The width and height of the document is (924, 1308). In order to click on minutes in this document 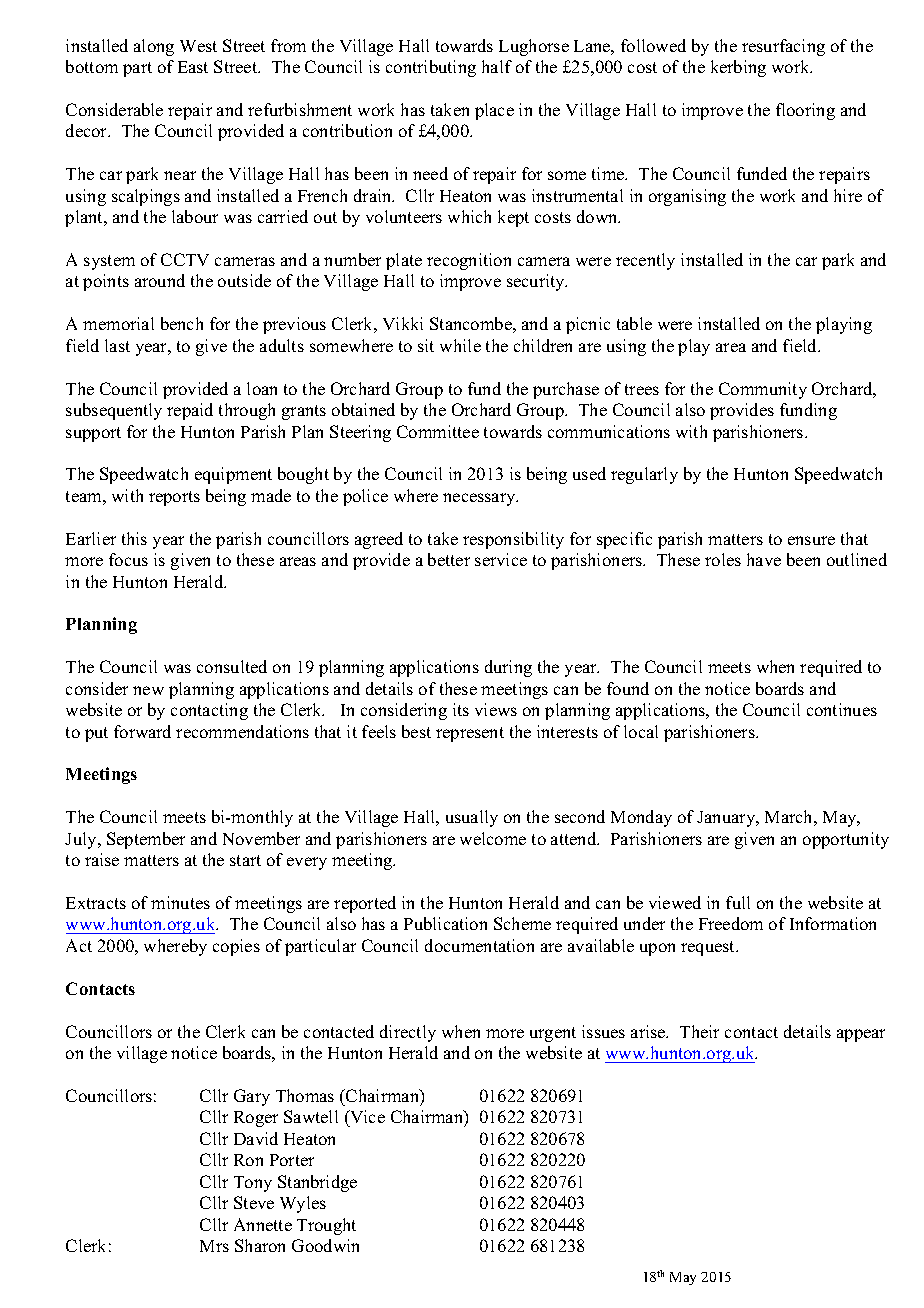, I will do `click(180, 902)`.
